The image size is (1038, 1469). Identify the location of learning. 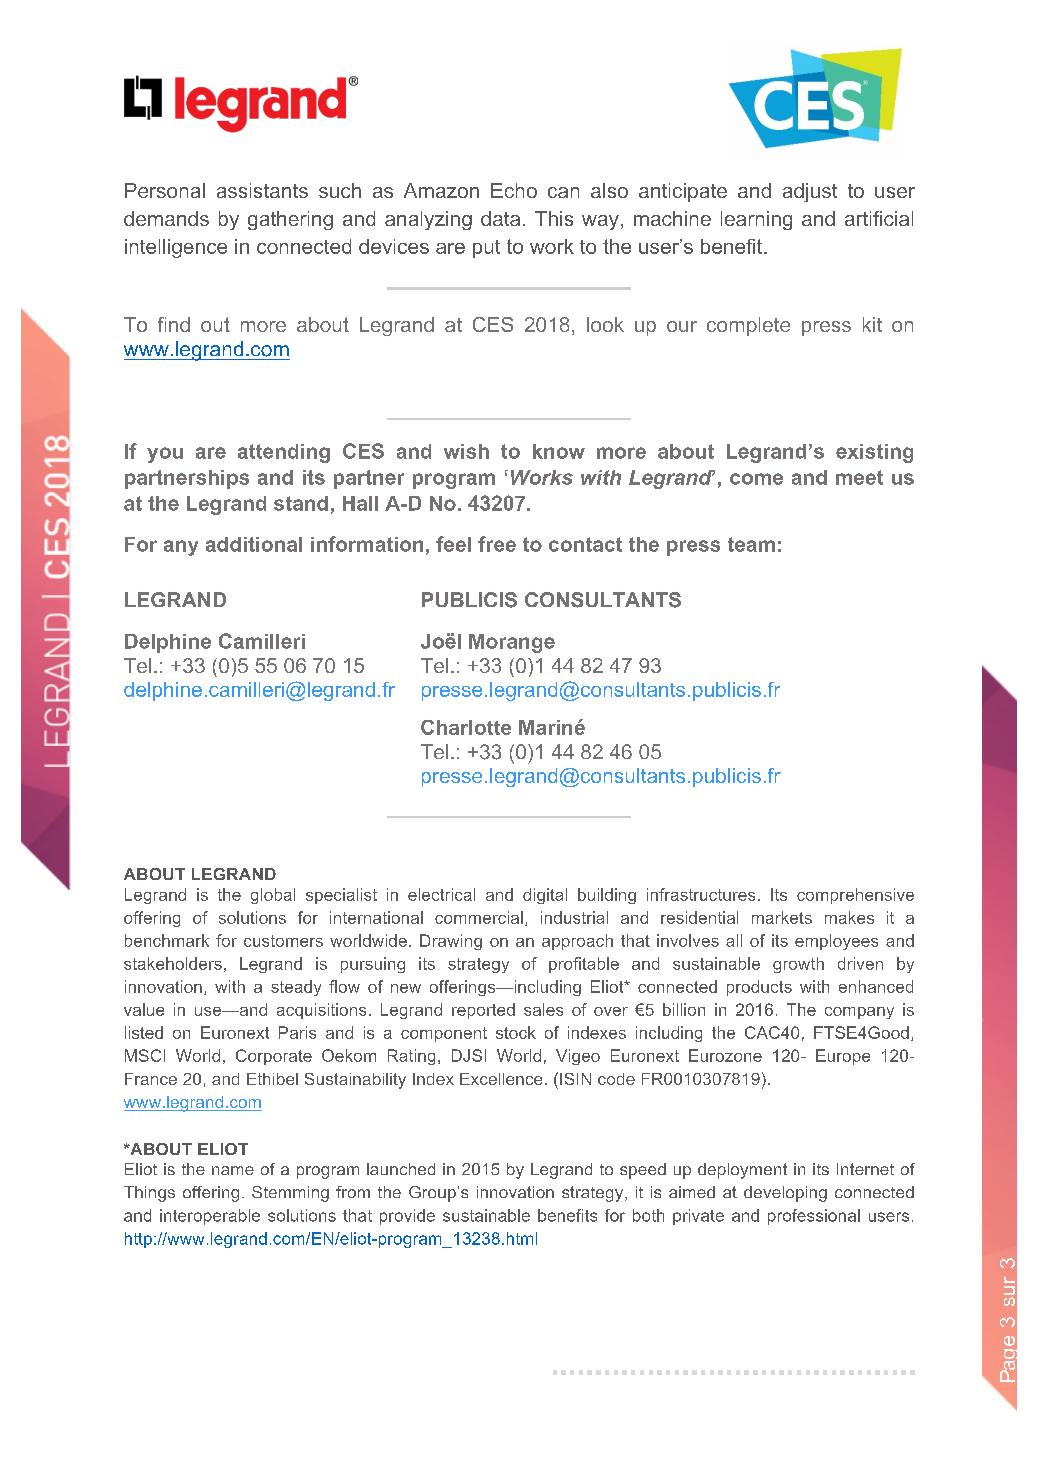
(756, 220).
